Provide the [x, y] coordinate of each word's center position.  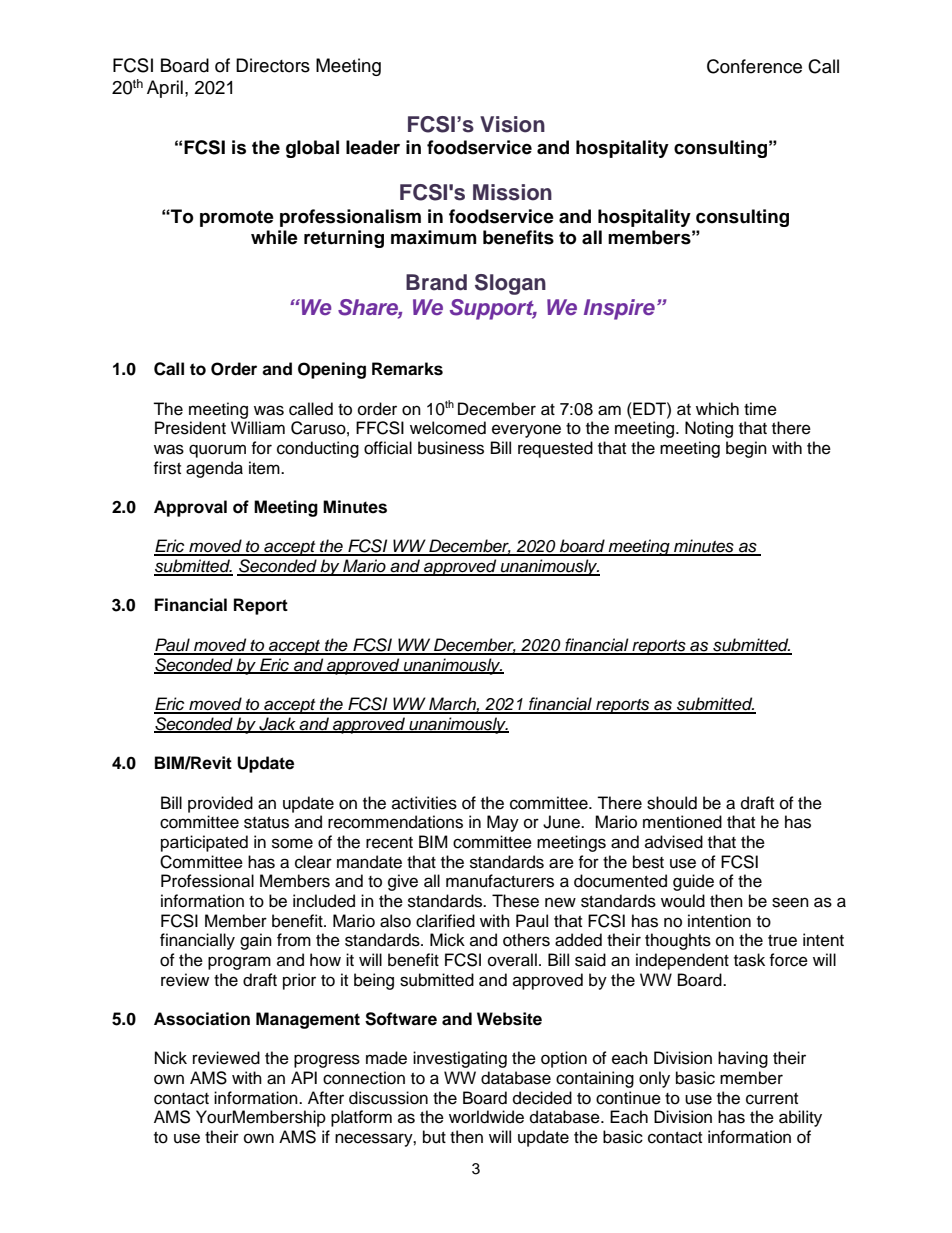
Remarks [407, 369]
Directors [273, 65]
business [451, 448]
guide [693, 882]
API [304, 1077]
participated [204, 843]
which [717, 409]
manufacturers [500, 881]
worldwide [486, 1117]
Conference [754, 66]
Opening [332, 370]
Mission [512, 192]
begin [746, 449]
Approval [190, 508]
